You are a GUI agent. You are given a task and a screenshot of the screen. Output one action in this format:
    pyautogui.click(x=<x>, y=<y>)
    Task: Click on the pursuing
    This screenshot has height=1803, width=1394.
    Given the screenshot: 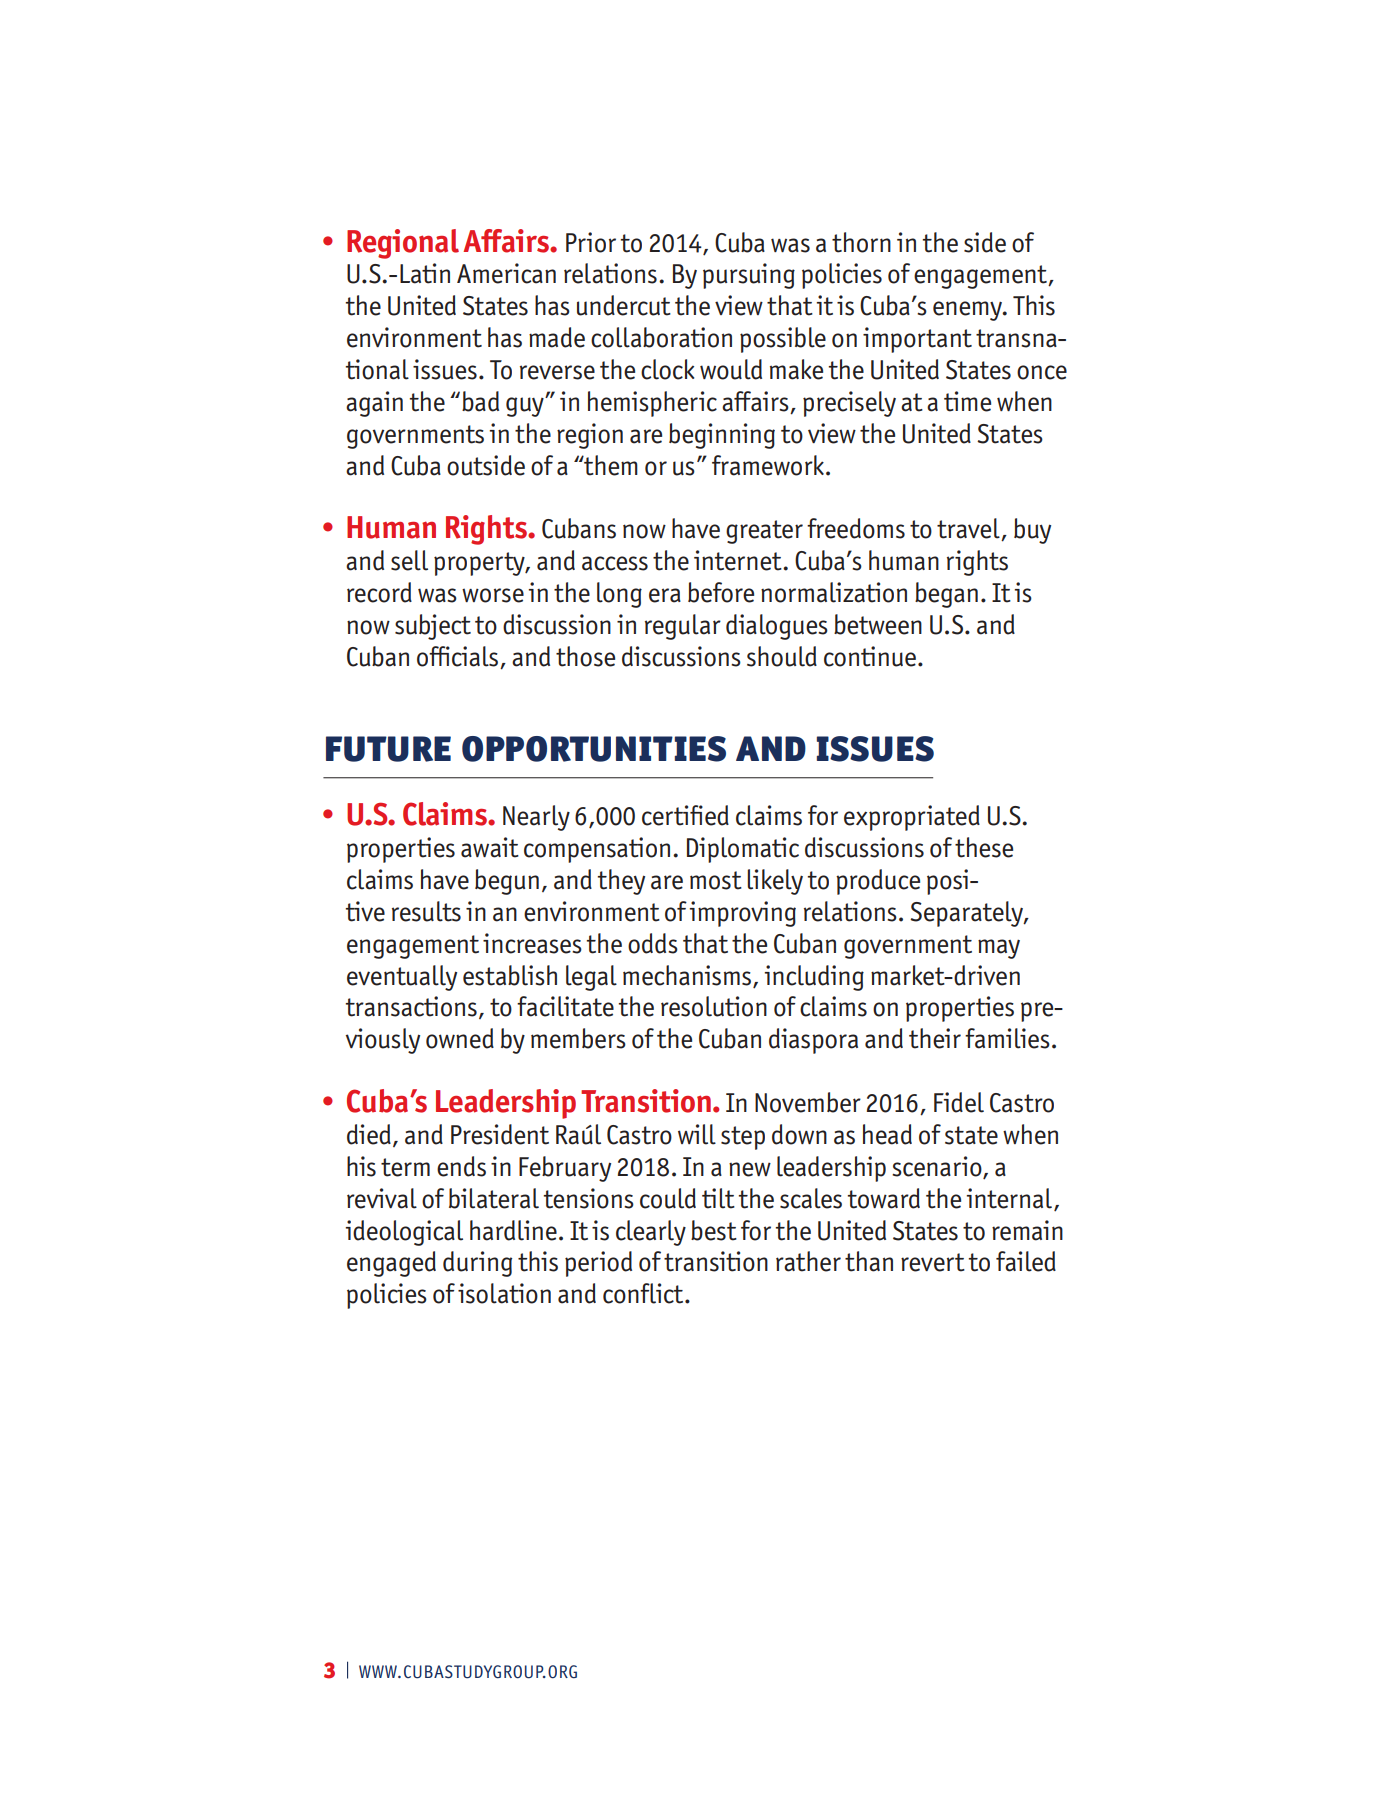 What is the action you would take?
    pyautogui.click(x=749, y=276)
